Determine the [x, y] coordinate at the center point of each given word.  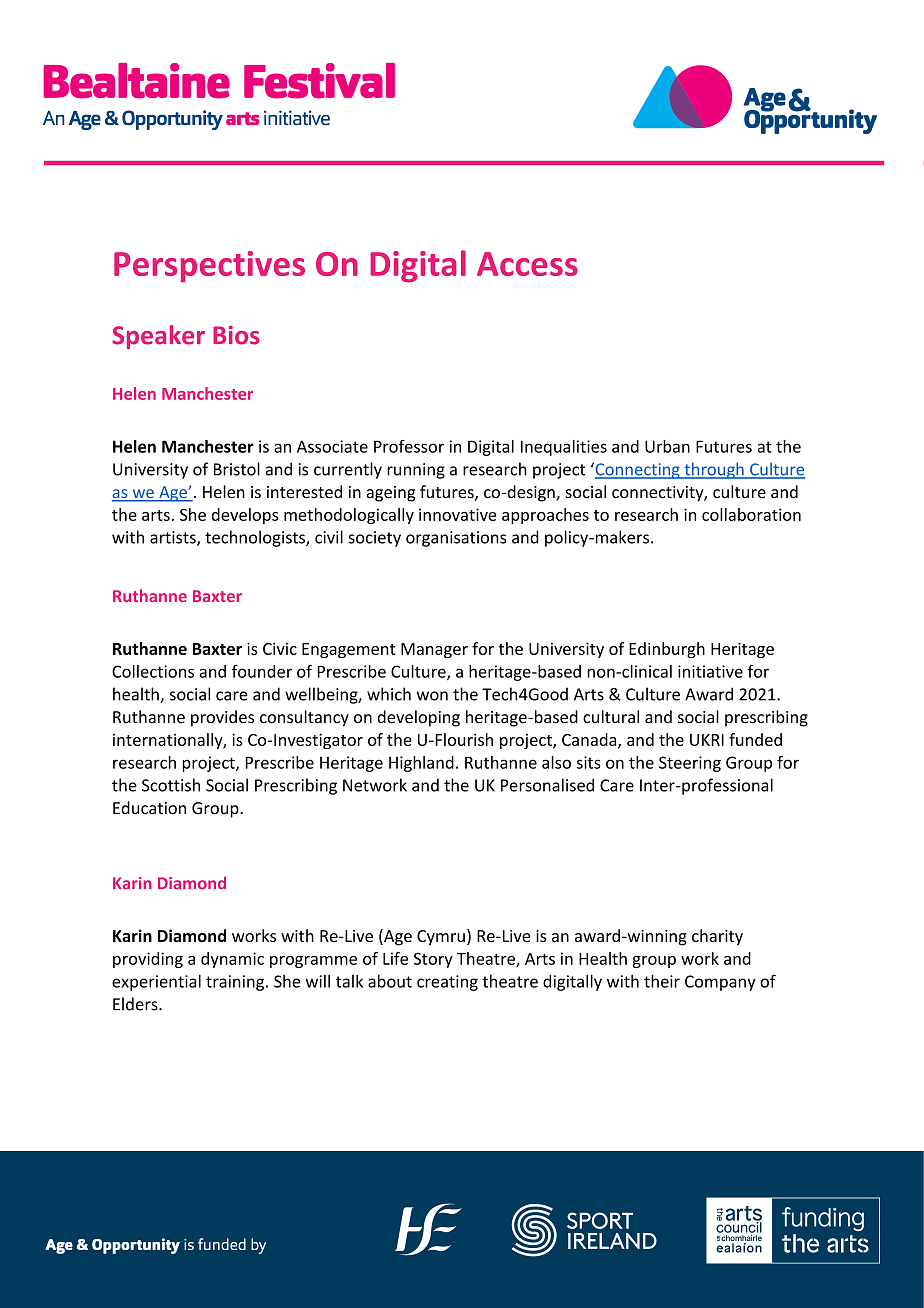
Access [527, 264]
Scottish [171, 785]
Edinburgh [667, 650]
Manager [434, 650]
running [416, 471]
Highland [421, 764]
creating [447, 983]
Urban [667, 446]
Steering [690, 764]
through [714, 470]
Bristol [237, 469]
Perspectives [209, 266]
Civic [280, 648]
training [236, 983]
